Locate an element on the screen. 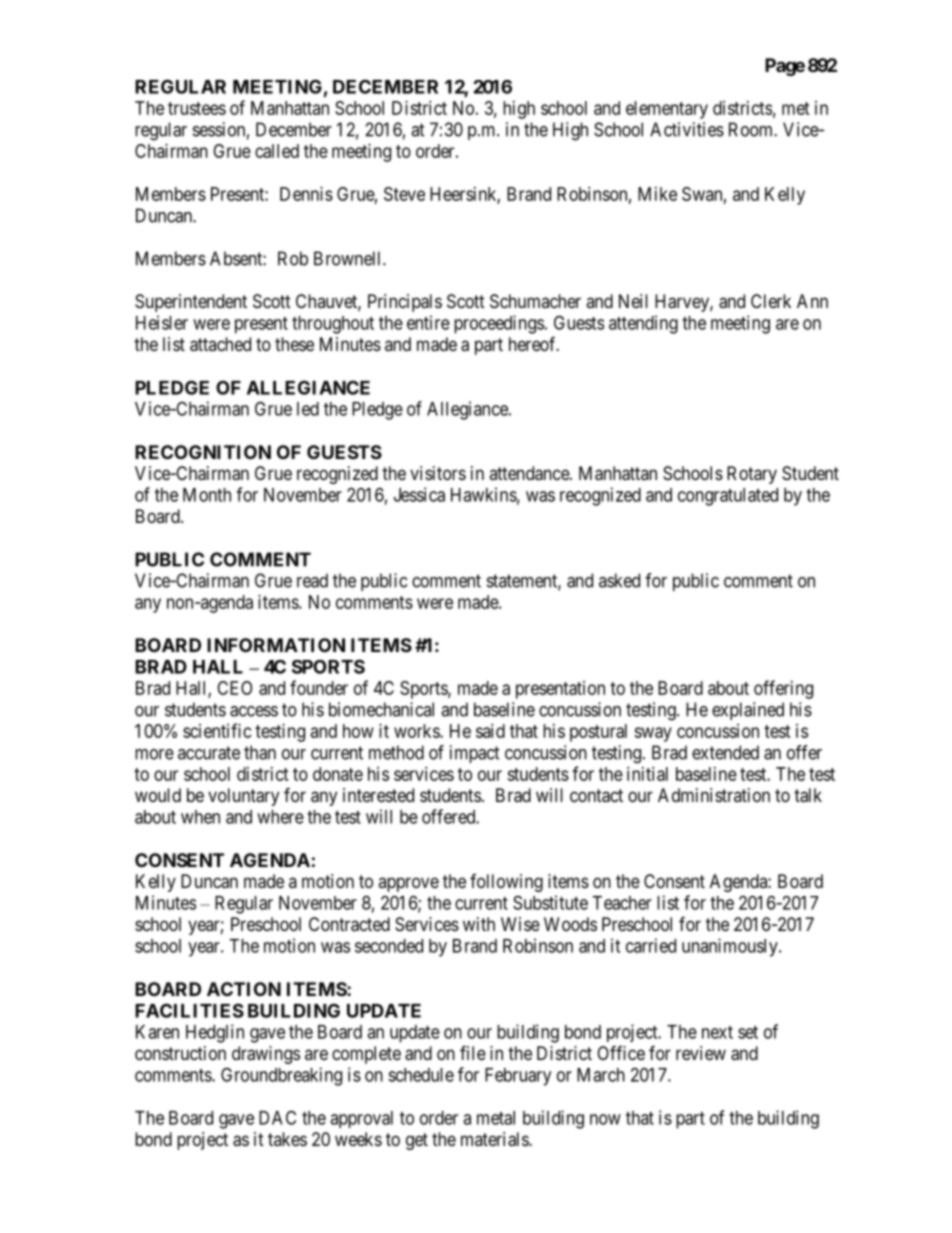  impact is located at coordinates (475, 754).
